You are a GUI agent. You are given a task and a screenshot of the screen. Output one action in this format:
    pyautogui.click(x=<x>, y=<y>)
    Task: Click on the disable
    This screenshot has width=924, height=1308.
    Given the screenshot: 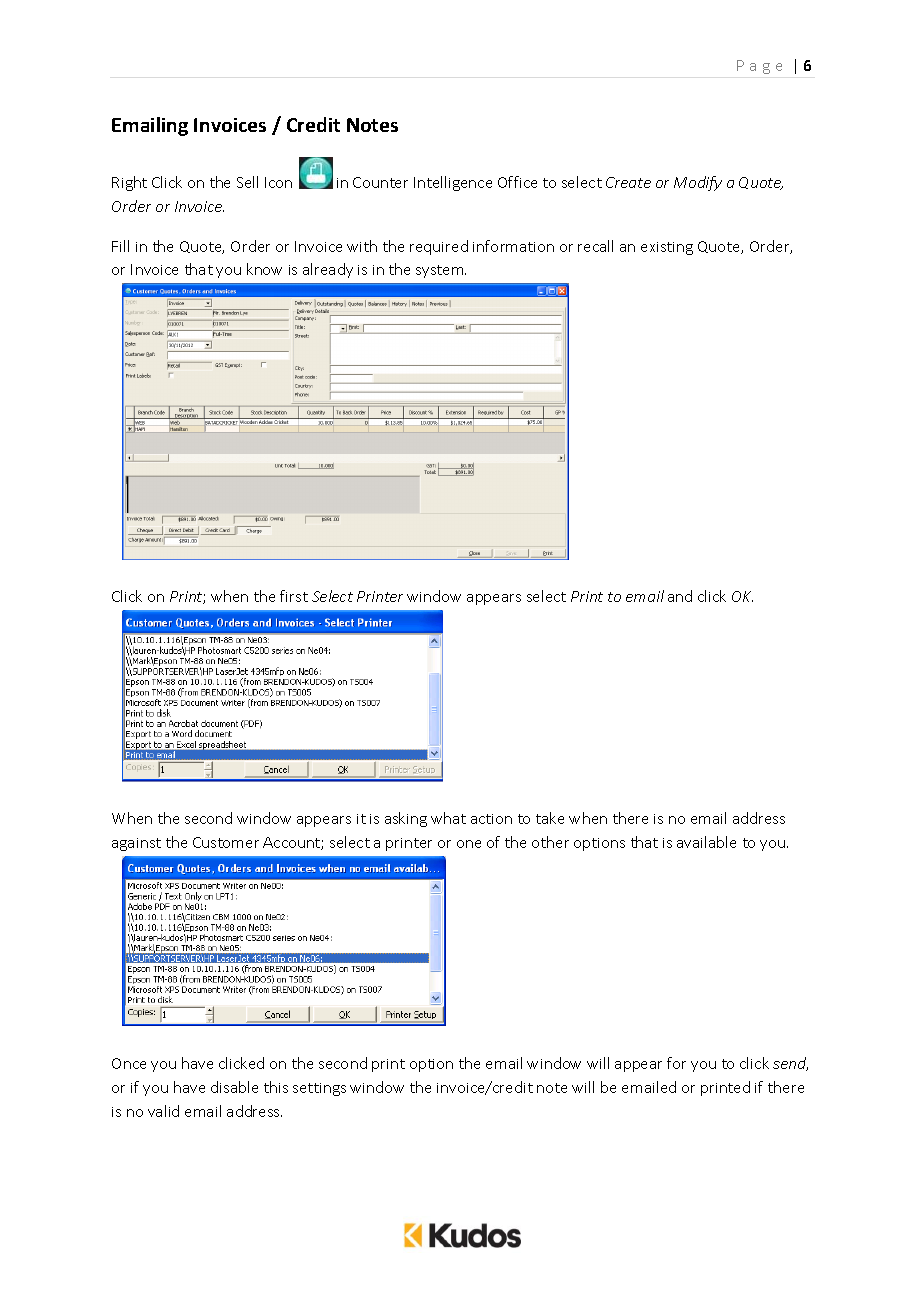 What is the action you would take?
    pyautogui.click(x=234, y=1087)
